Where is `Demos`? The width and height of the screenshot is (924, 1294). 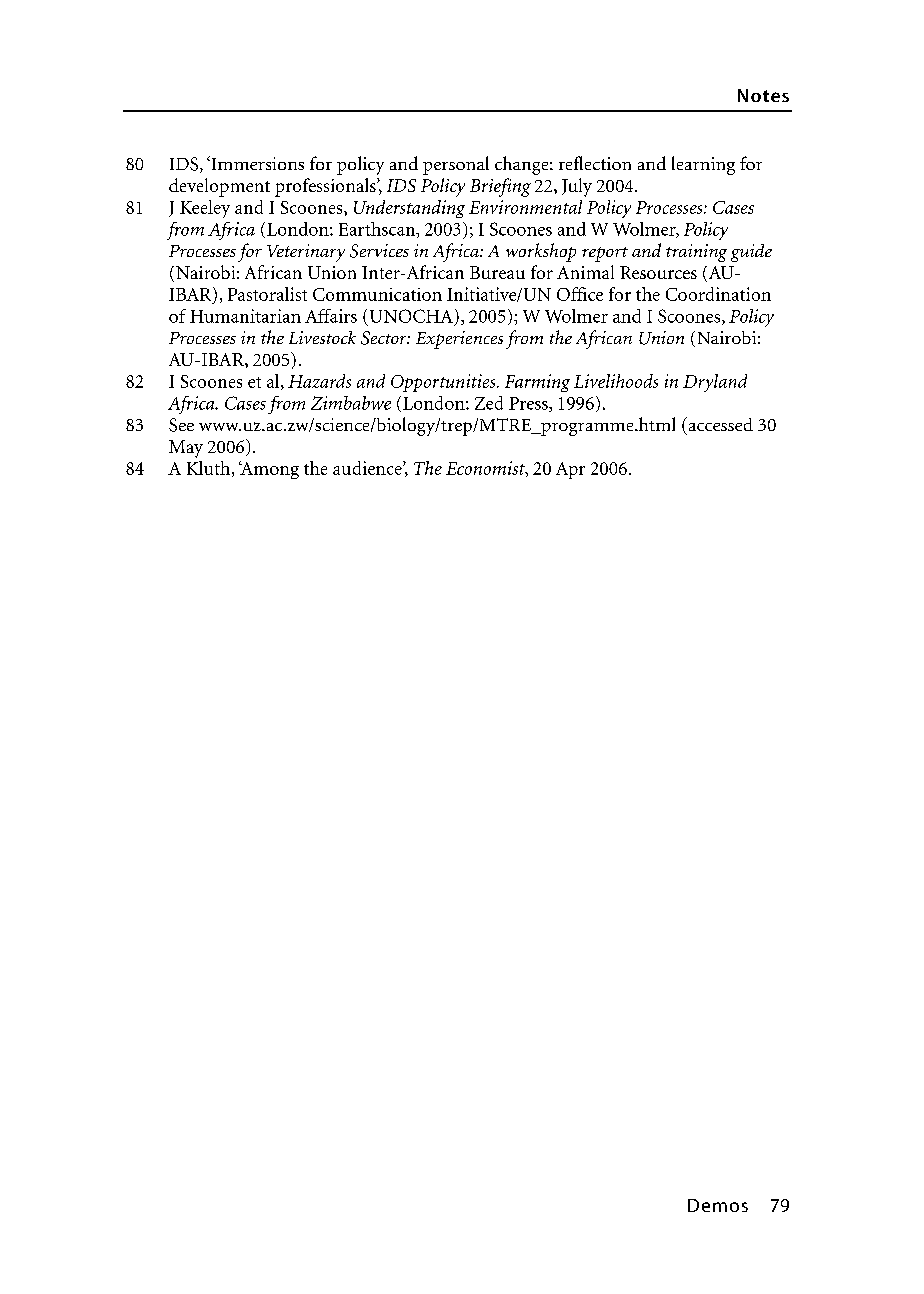 Demos is located at coordinates (718, 1205).
